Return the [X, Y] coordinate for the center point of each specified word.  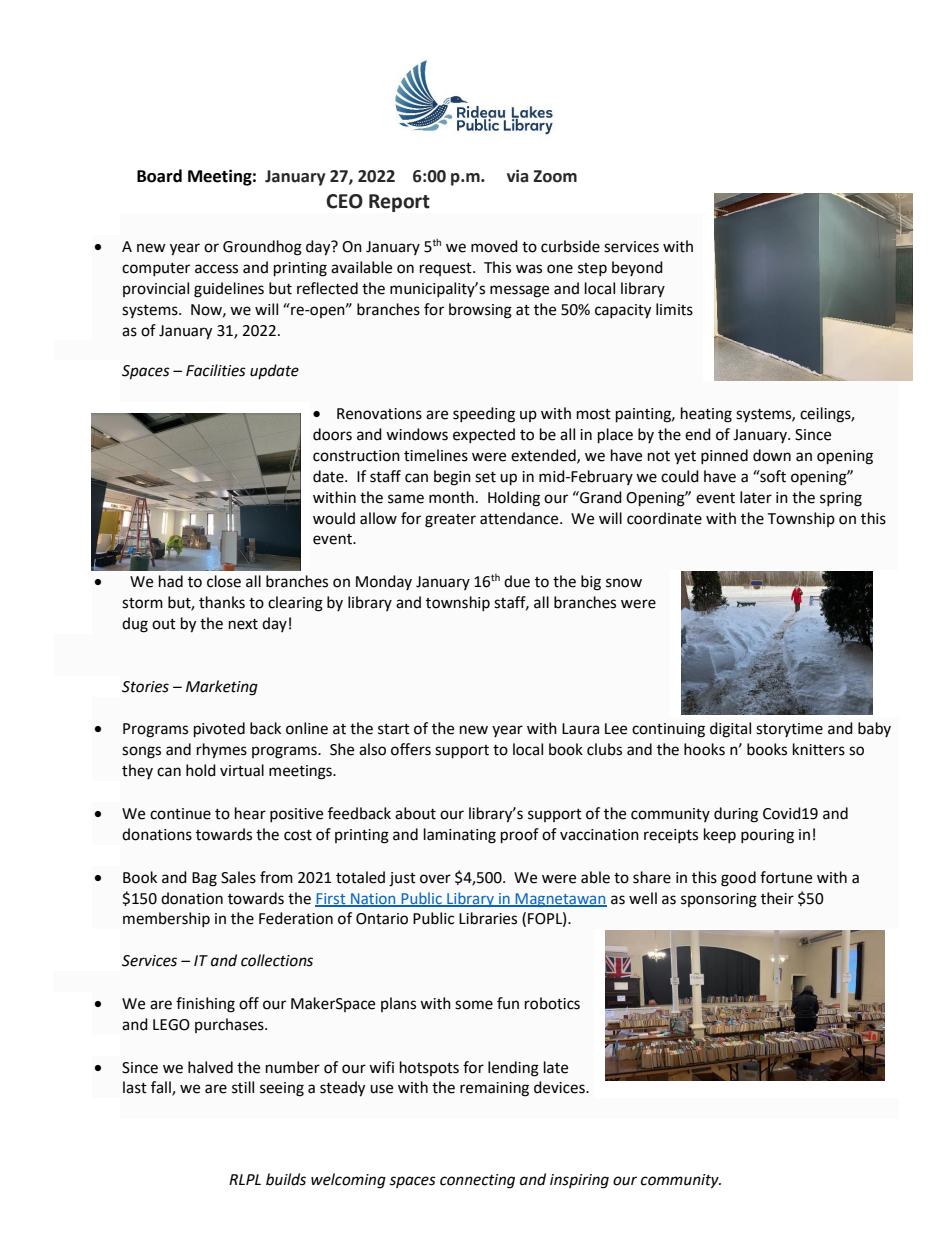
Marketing [222, 688]
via [517, 176]
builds [286, 1179]
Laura [580, 729]
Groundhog [262, 248]
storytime [789, 730]
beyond [637, 268]
